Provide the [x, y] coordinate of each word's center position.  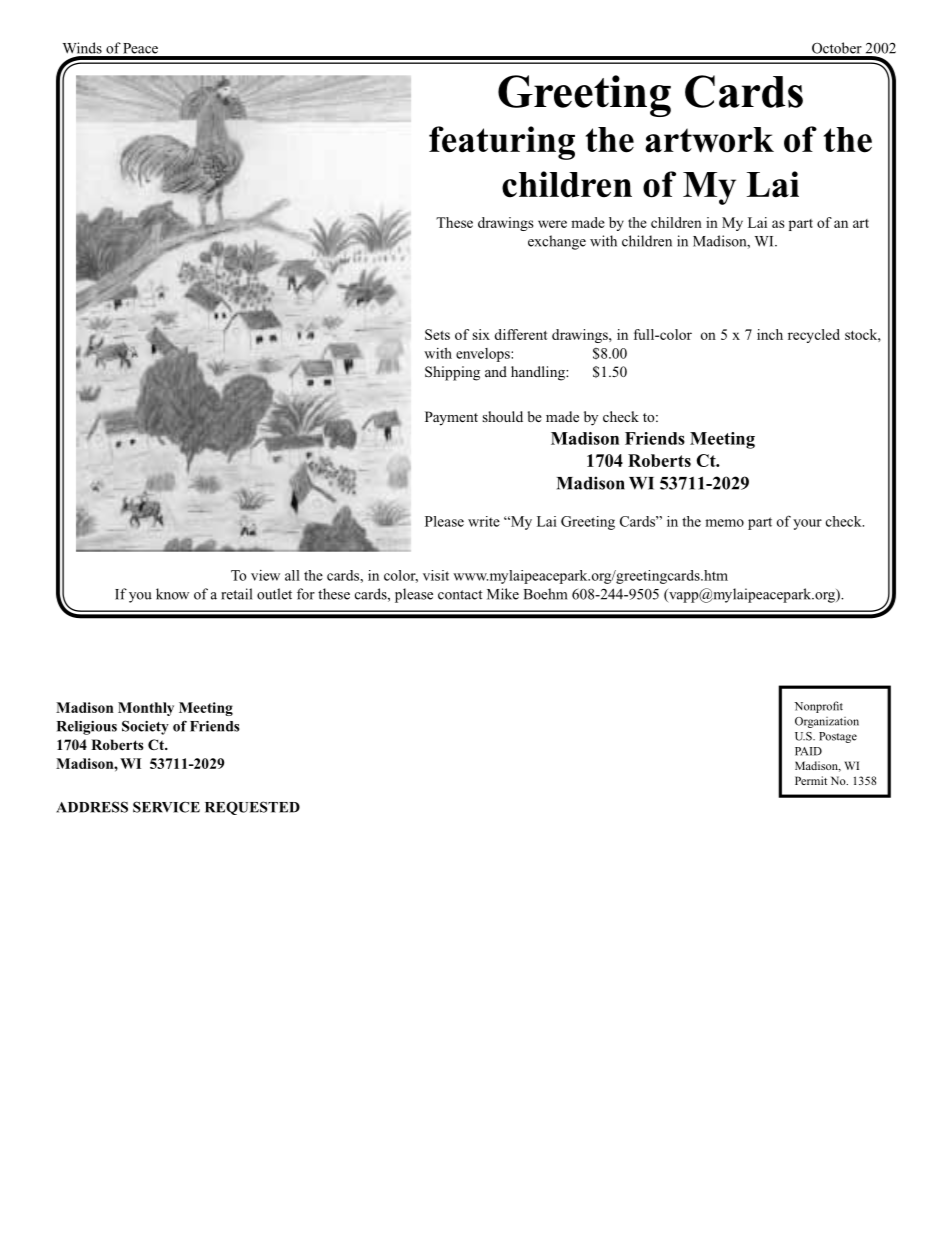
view [265, 575]
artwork [709, 140]
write [484, 521]
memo [724, 523]
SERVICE [166, 807]
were [552, 224]
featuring [502, 143]
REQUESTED [252, 808]
